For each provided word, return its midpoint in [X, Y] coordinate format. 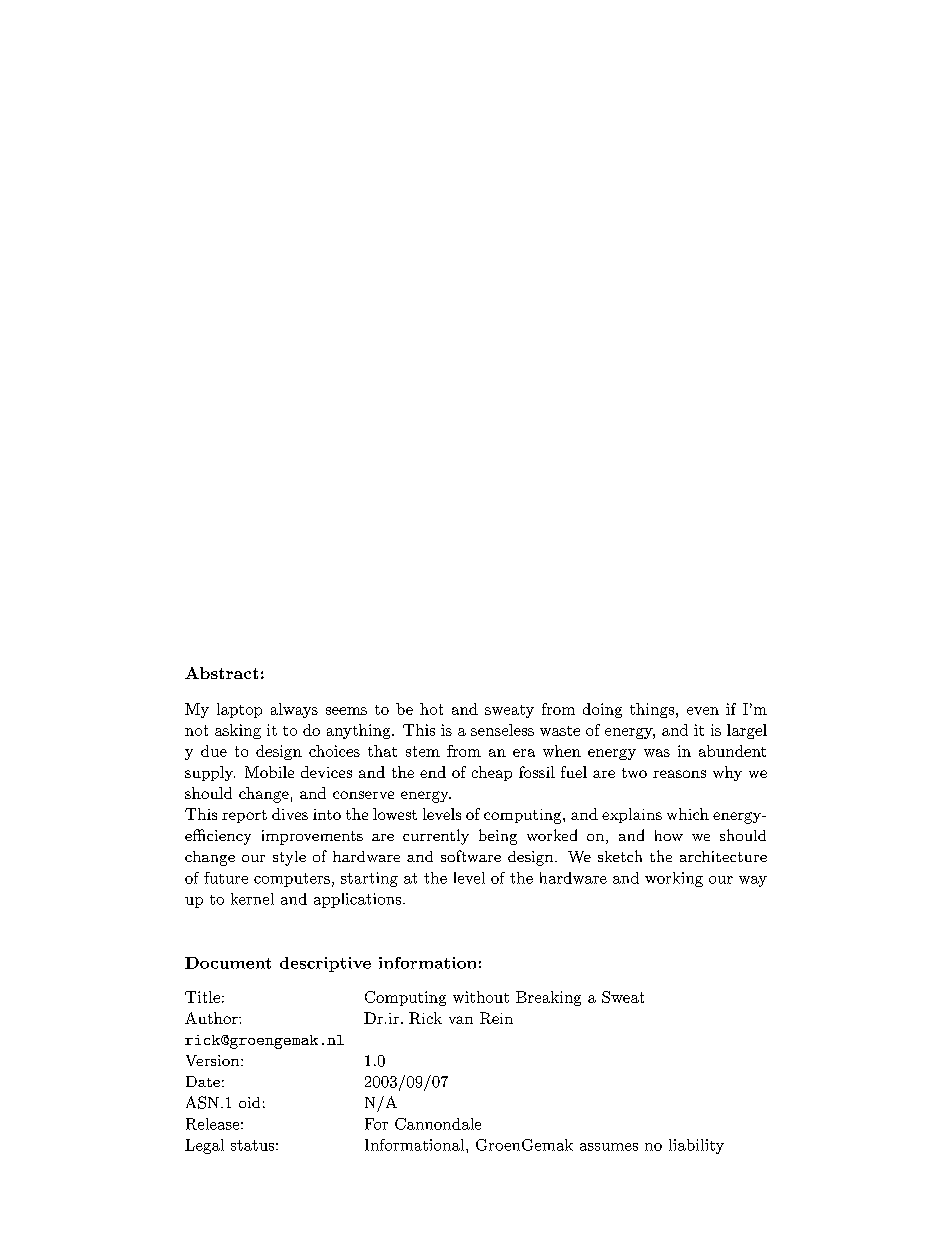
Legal [204, 1146]
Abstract [221, 673]
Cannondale [438, 1124]
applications [359, 900]
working [674, 879]
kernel [252, 899]
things [652, 710]
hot [431, 709]
